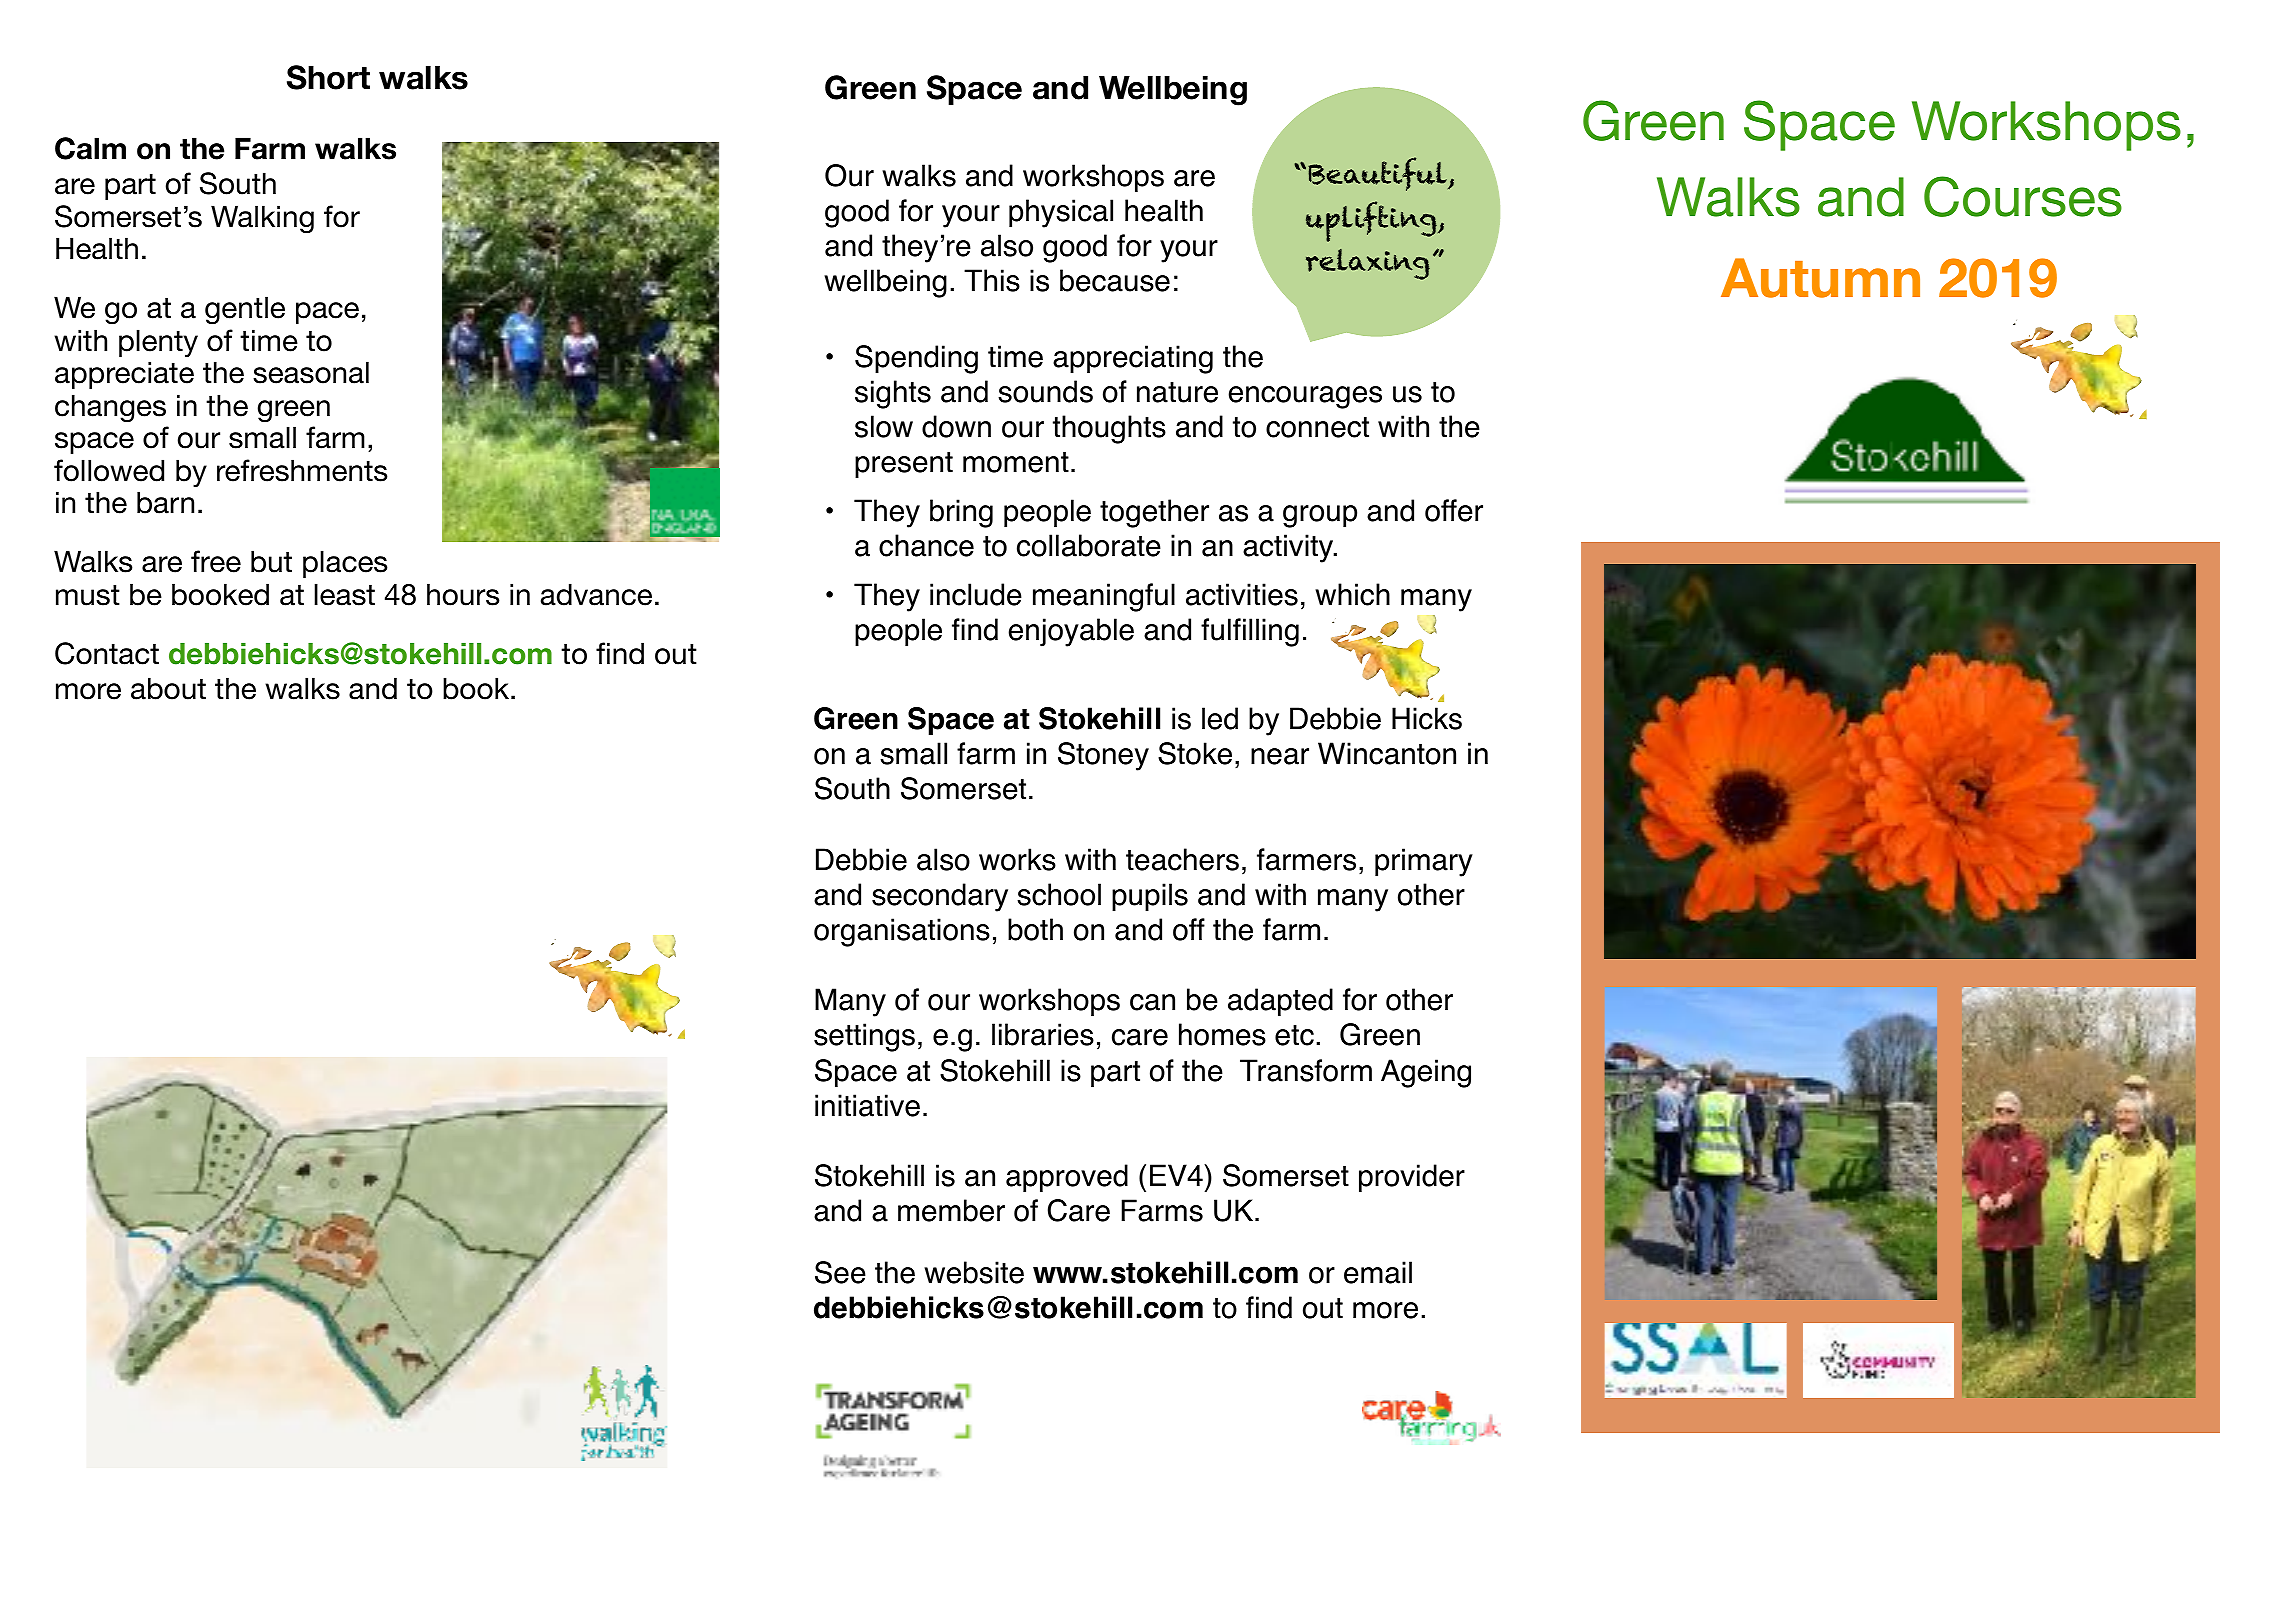 The width and height of the screenshot is (2276, 1608). What do you see at coordinates (1045, 391) in the screenshot?
I see `sounds` at bounding box center [1045, 391].
